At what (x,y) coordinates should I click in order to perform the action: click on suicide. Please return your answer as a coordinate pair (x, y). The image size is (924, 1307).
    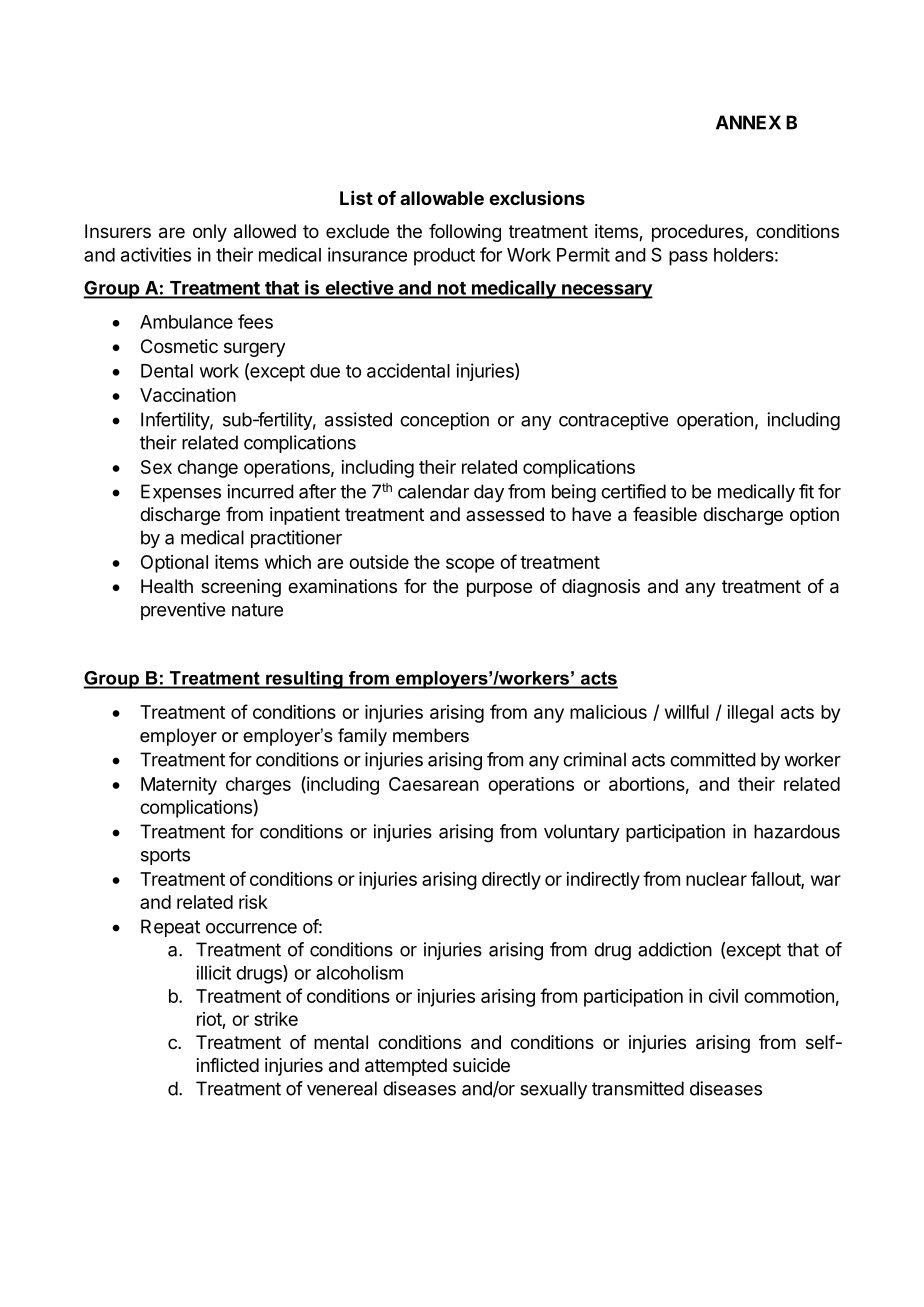
    Looking at the image, I should click on (481, 1065).
